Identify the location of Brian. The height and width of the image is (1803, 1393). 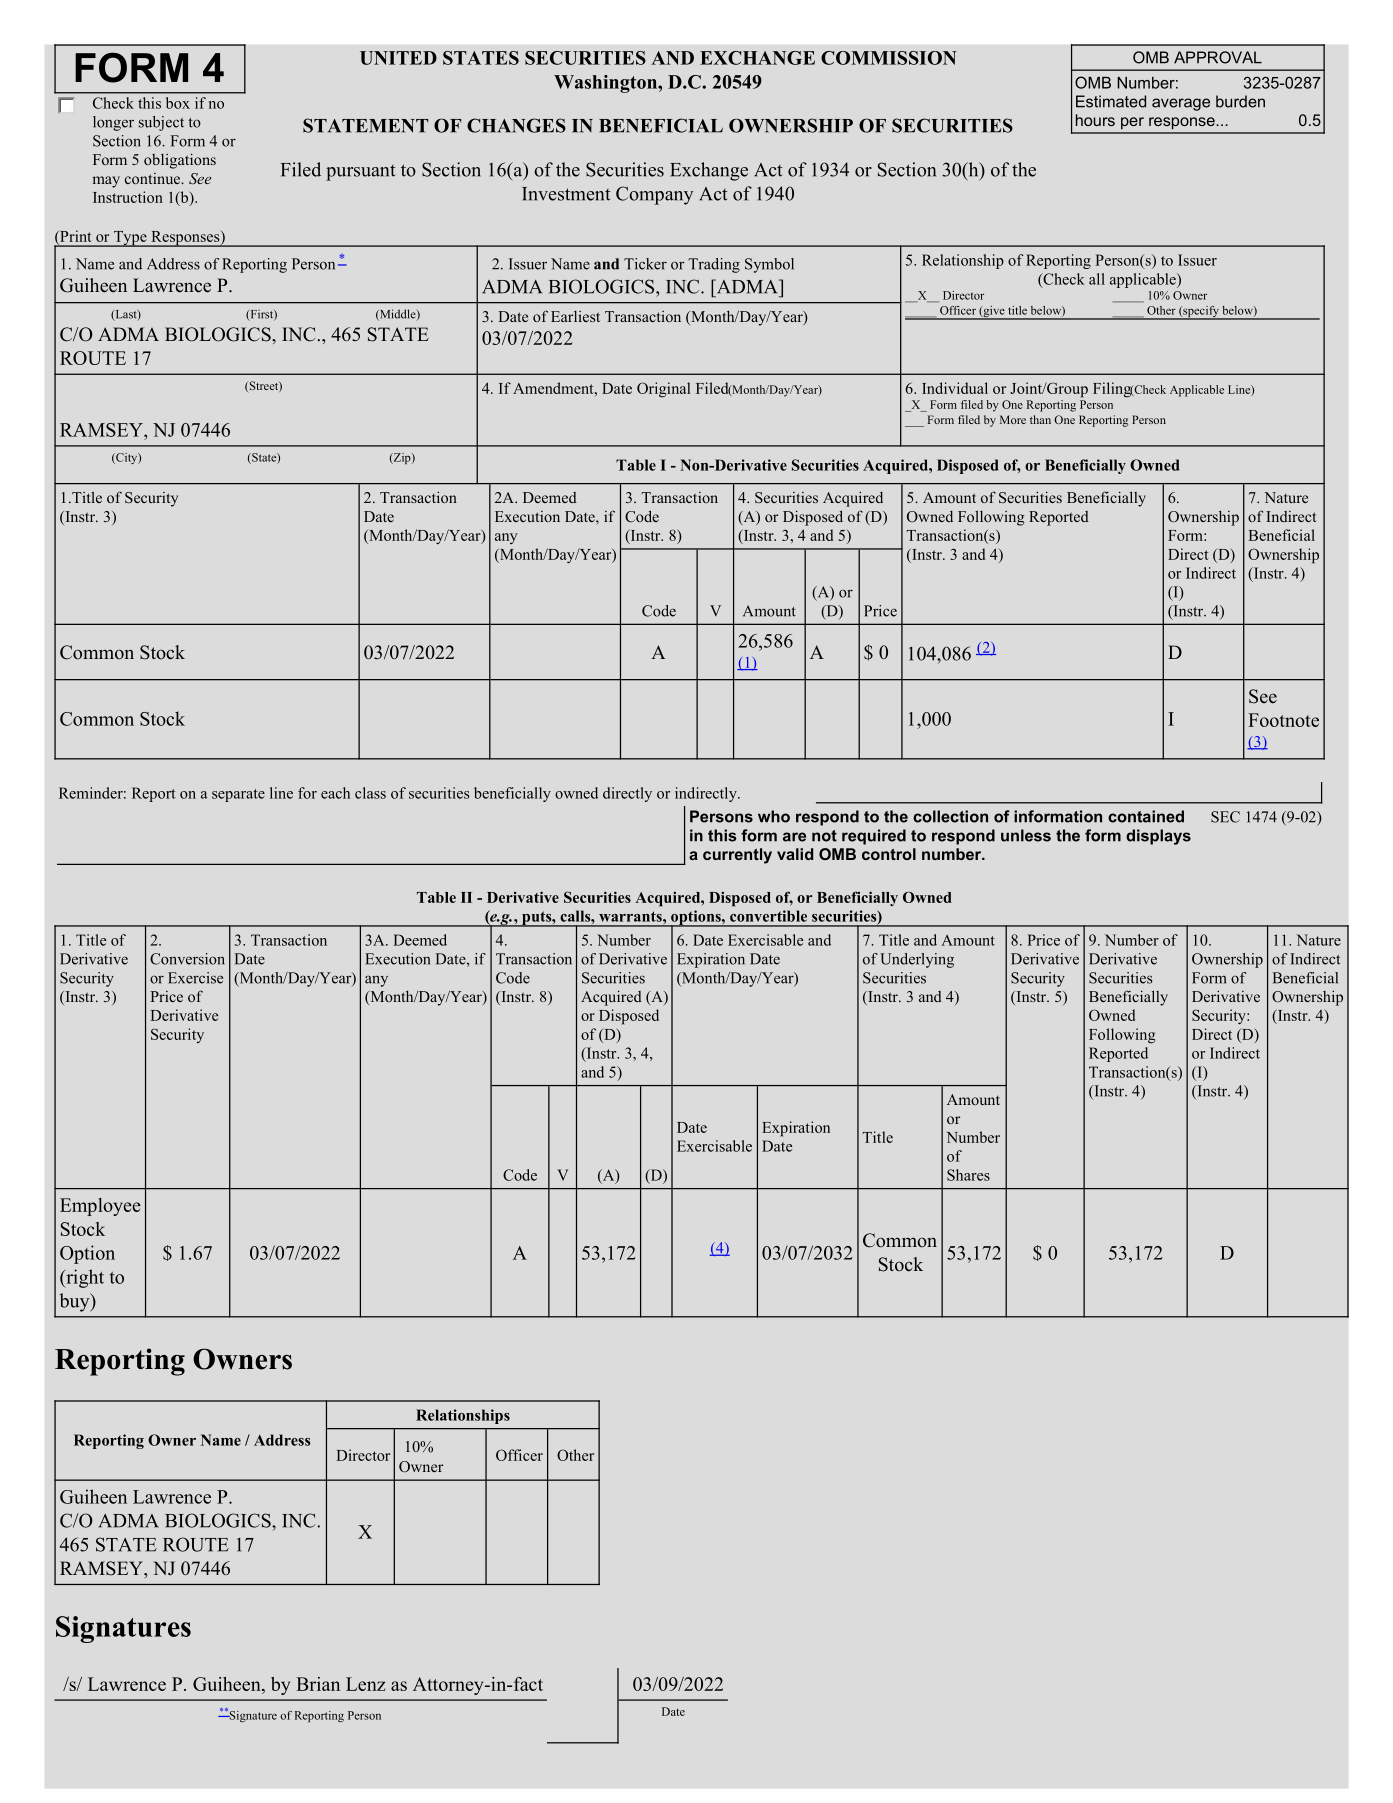
(318, 1684).
